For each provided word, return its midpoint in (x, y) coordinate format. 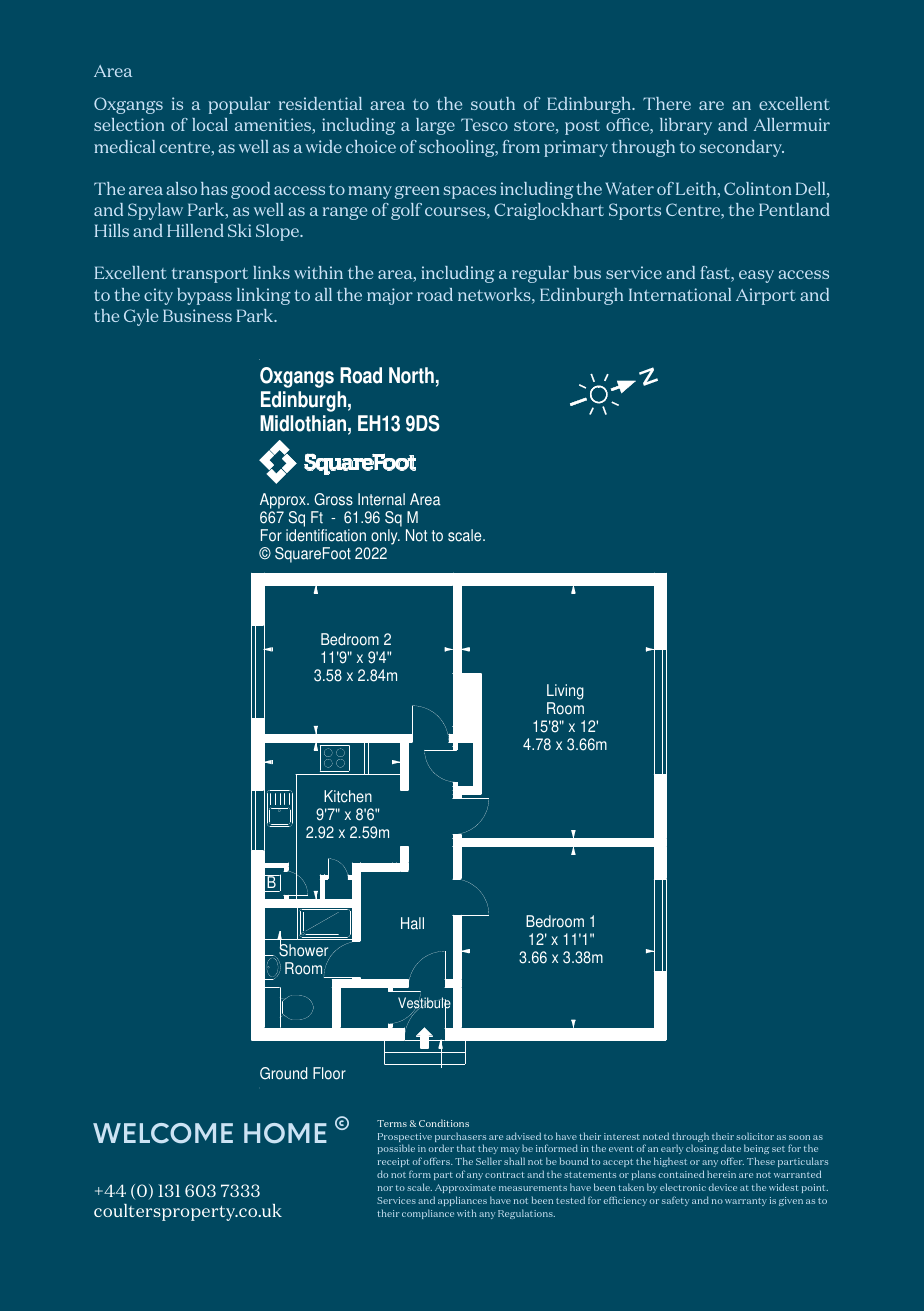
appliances (462, 1201)
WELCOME (163, 1133)
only (385, 537)
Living (565, 693)
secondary (741, 148)
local (210, 124)
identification (326, 535)
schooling (458, 148)
